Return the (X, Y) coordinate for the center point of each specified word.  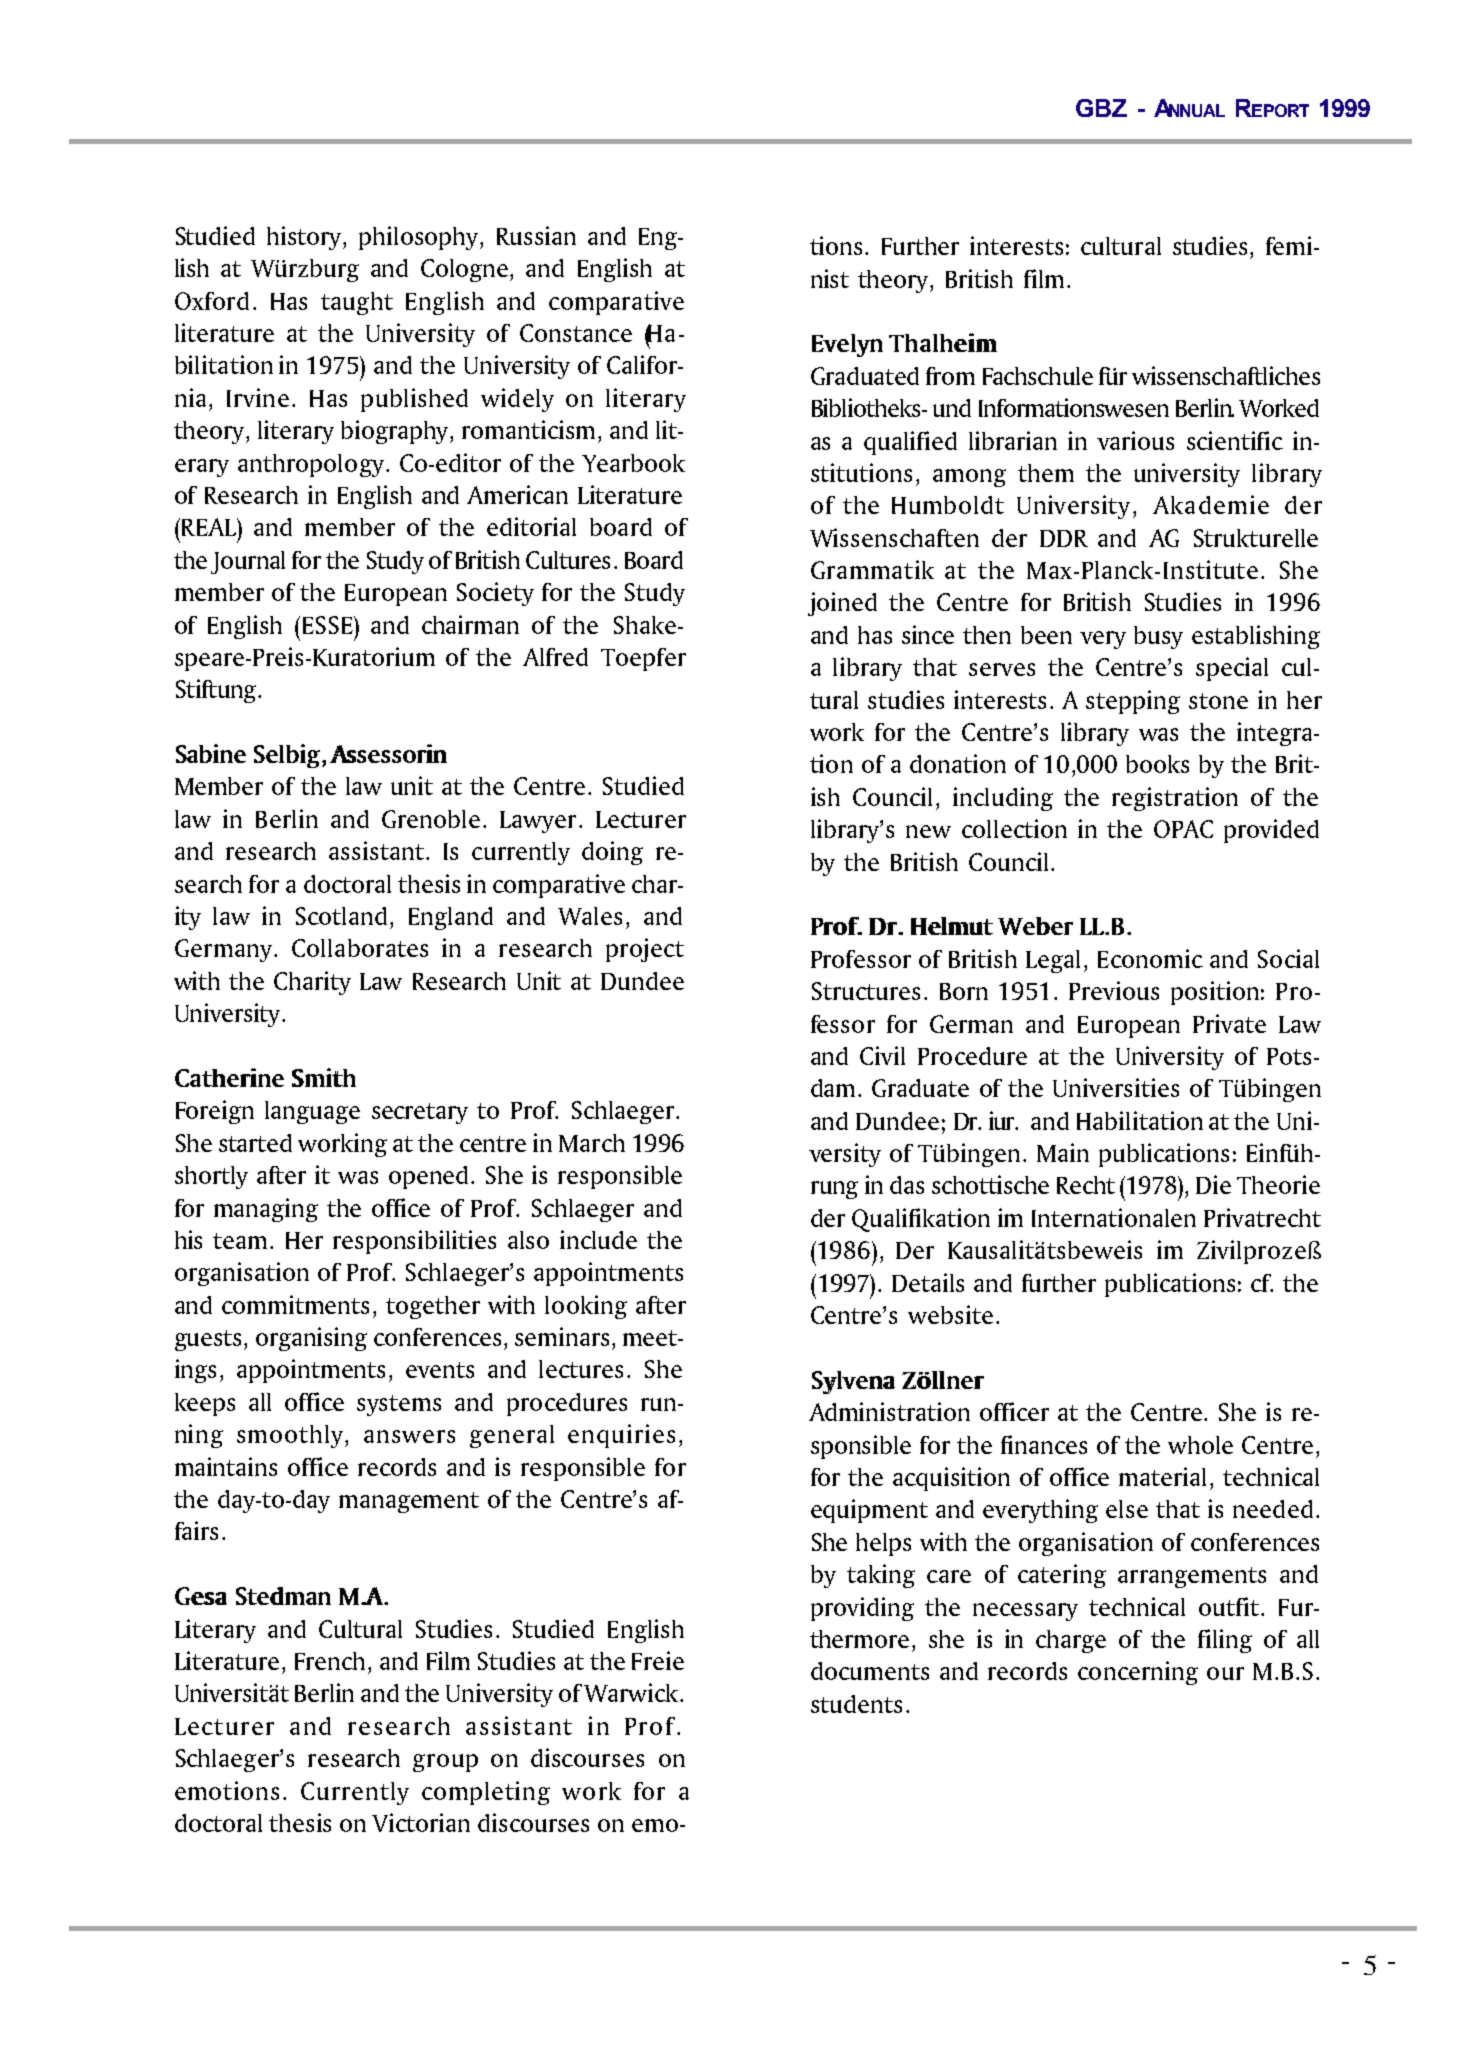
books (1157, 764)
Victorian (421, 1822)
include (598, 1239)
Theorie (1278, 1184)
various (1135, 440)
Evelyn (847, 345)
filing (1225, 1641)
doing (612, 853)
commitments (295, 1304)
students (856, 1704)
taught (357, 303)
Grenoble (431, 819)
